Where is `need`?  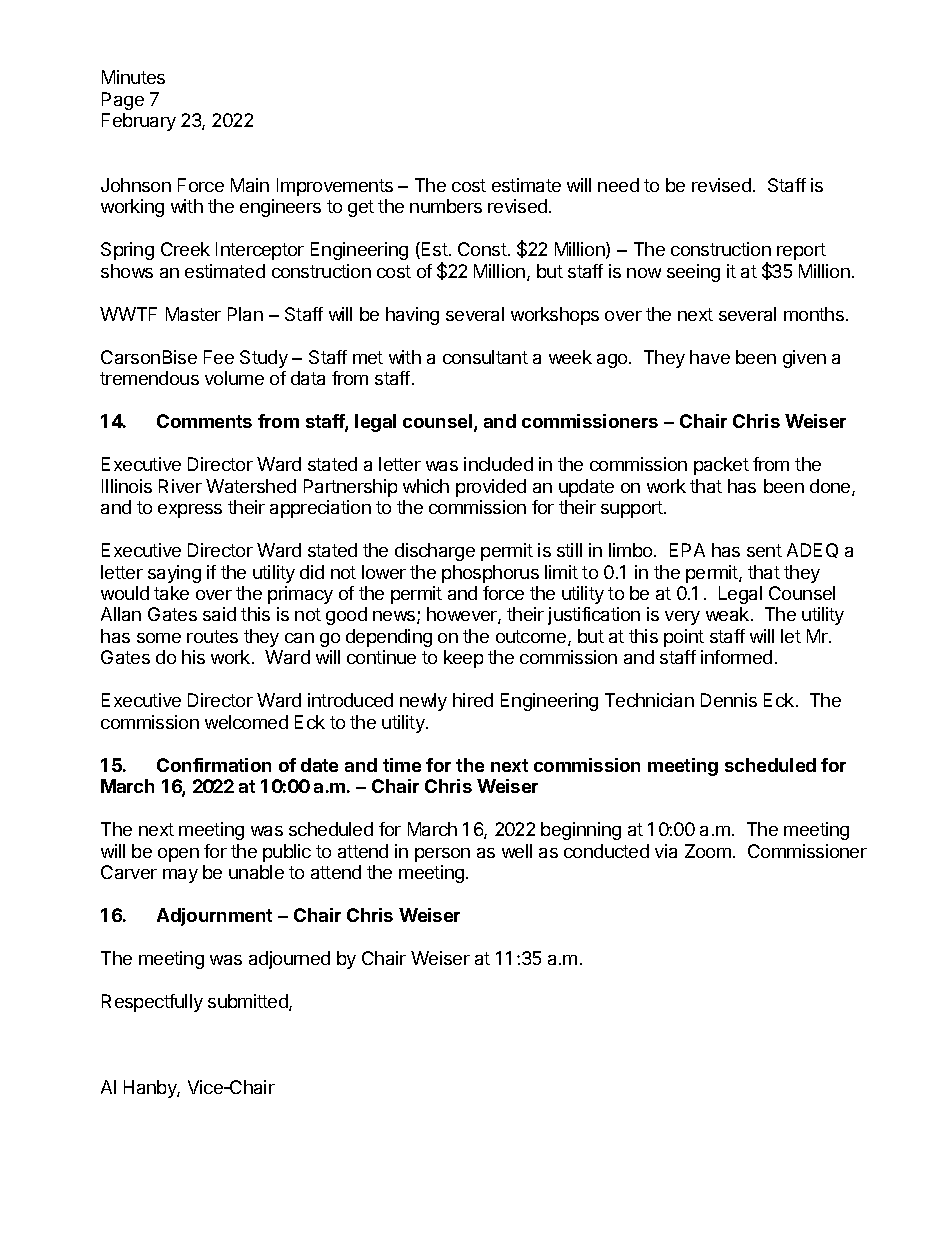 need is located at coordinates (618, 185).
